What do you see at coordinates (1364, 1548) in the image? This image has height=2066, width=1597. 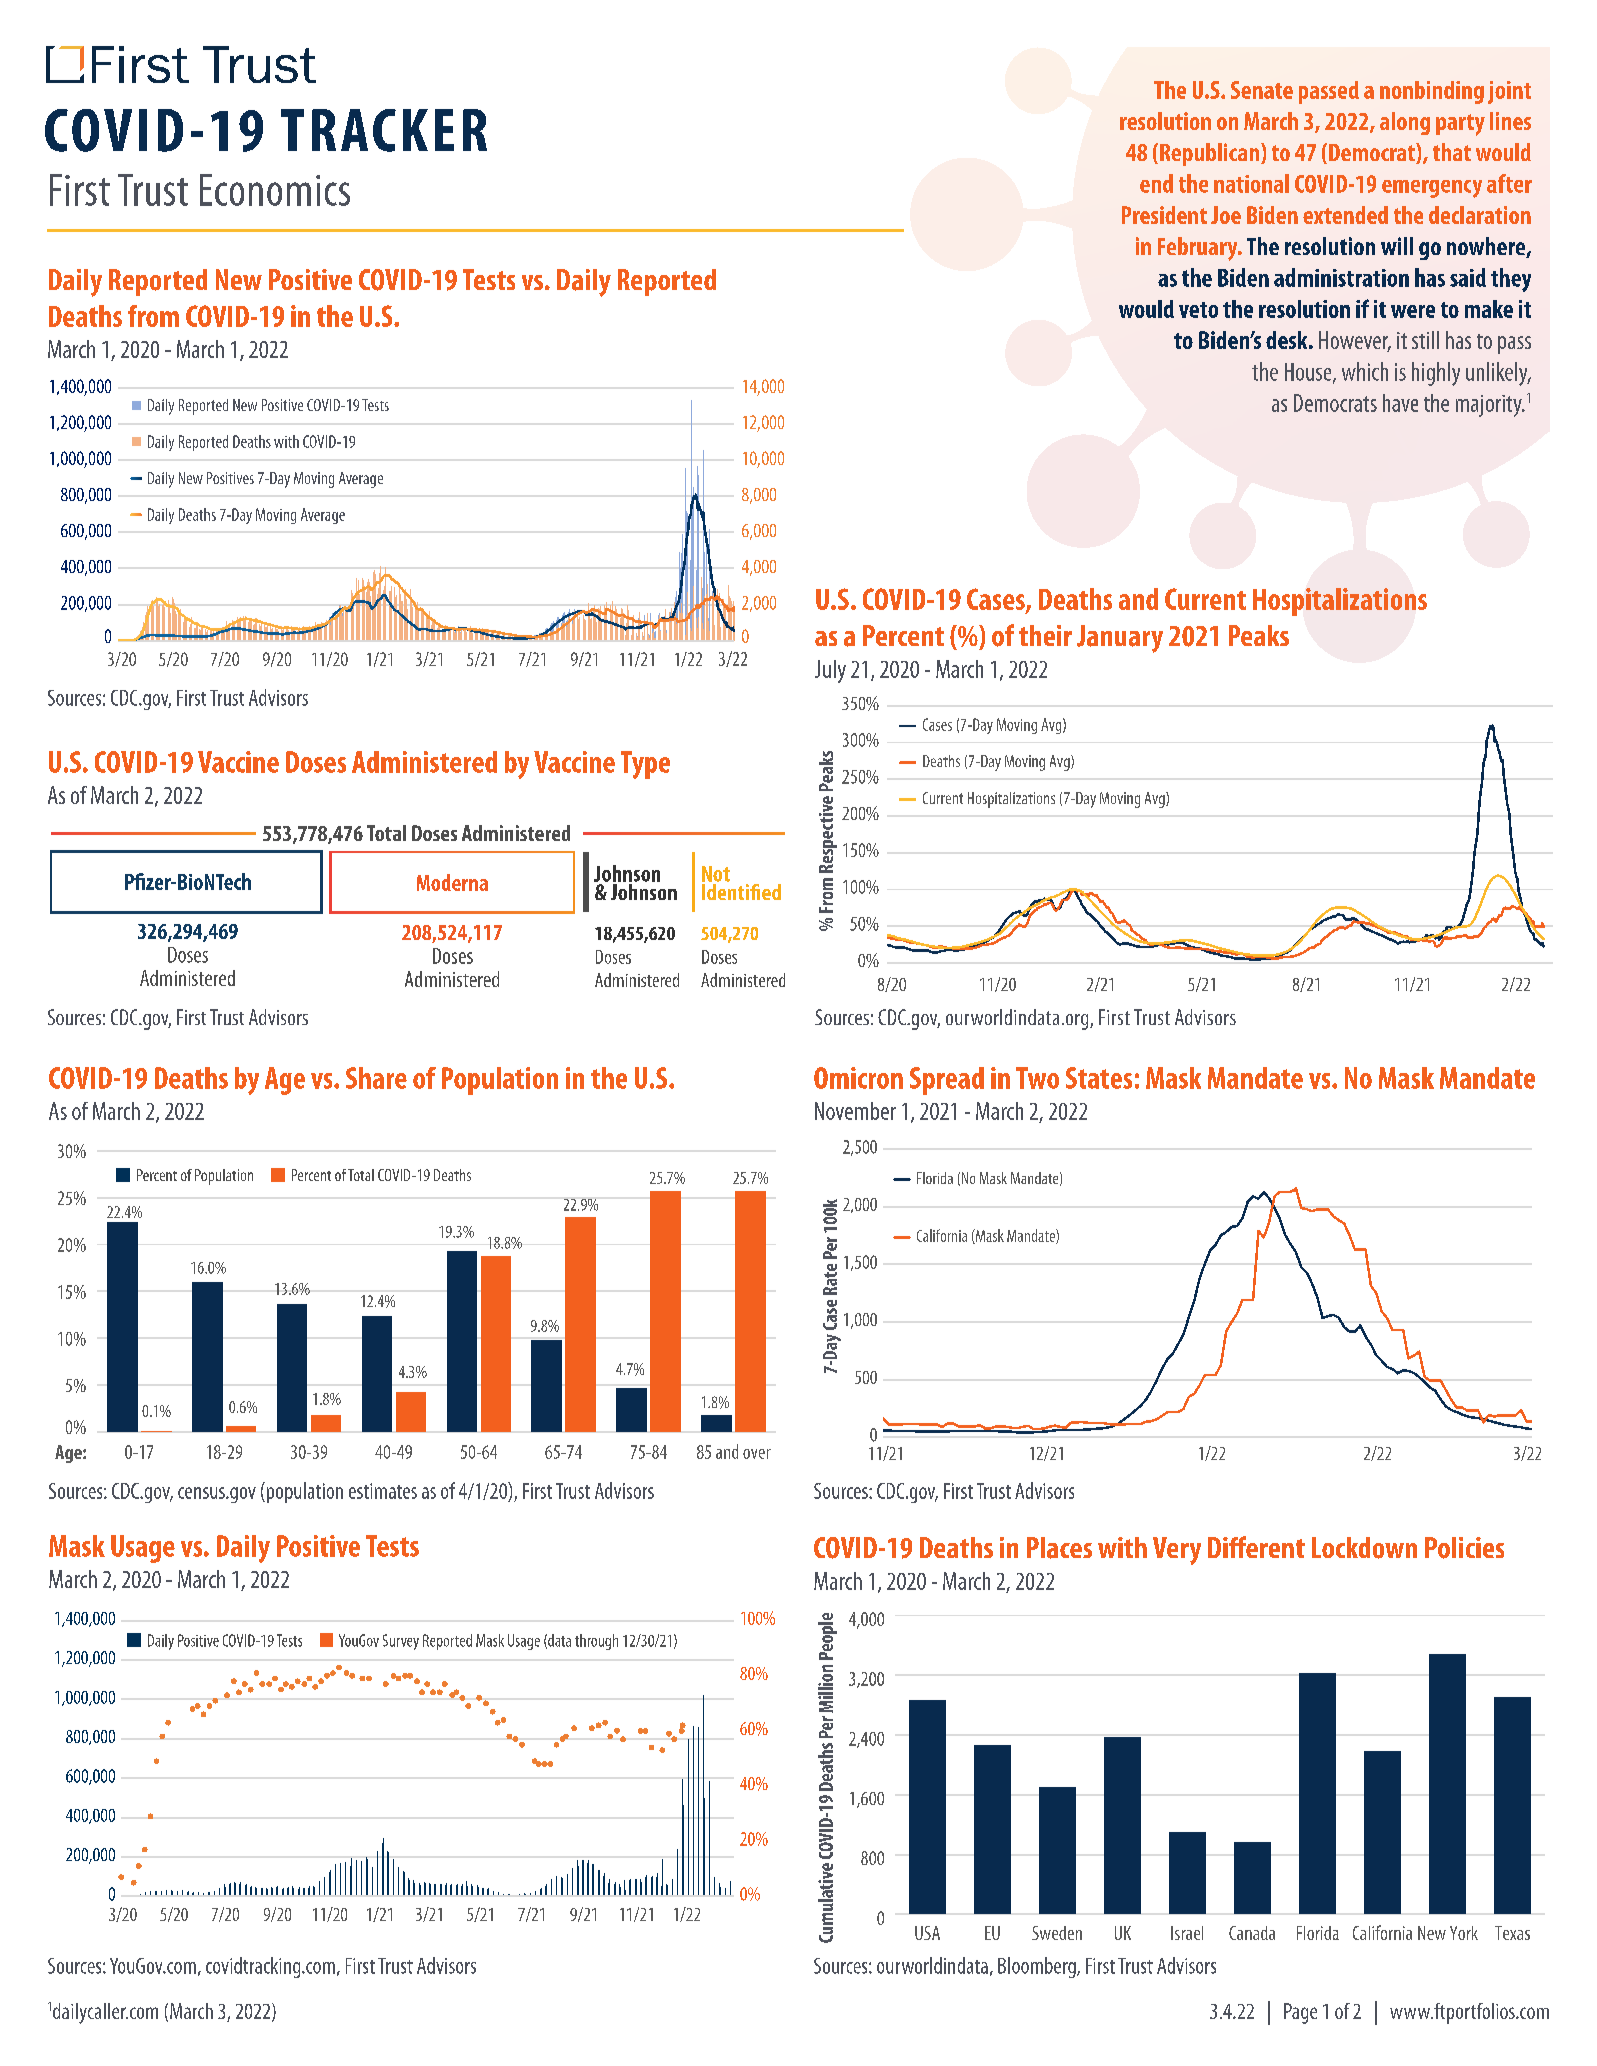 I see `Lockdown` at bounding box center [1364, 1548].
